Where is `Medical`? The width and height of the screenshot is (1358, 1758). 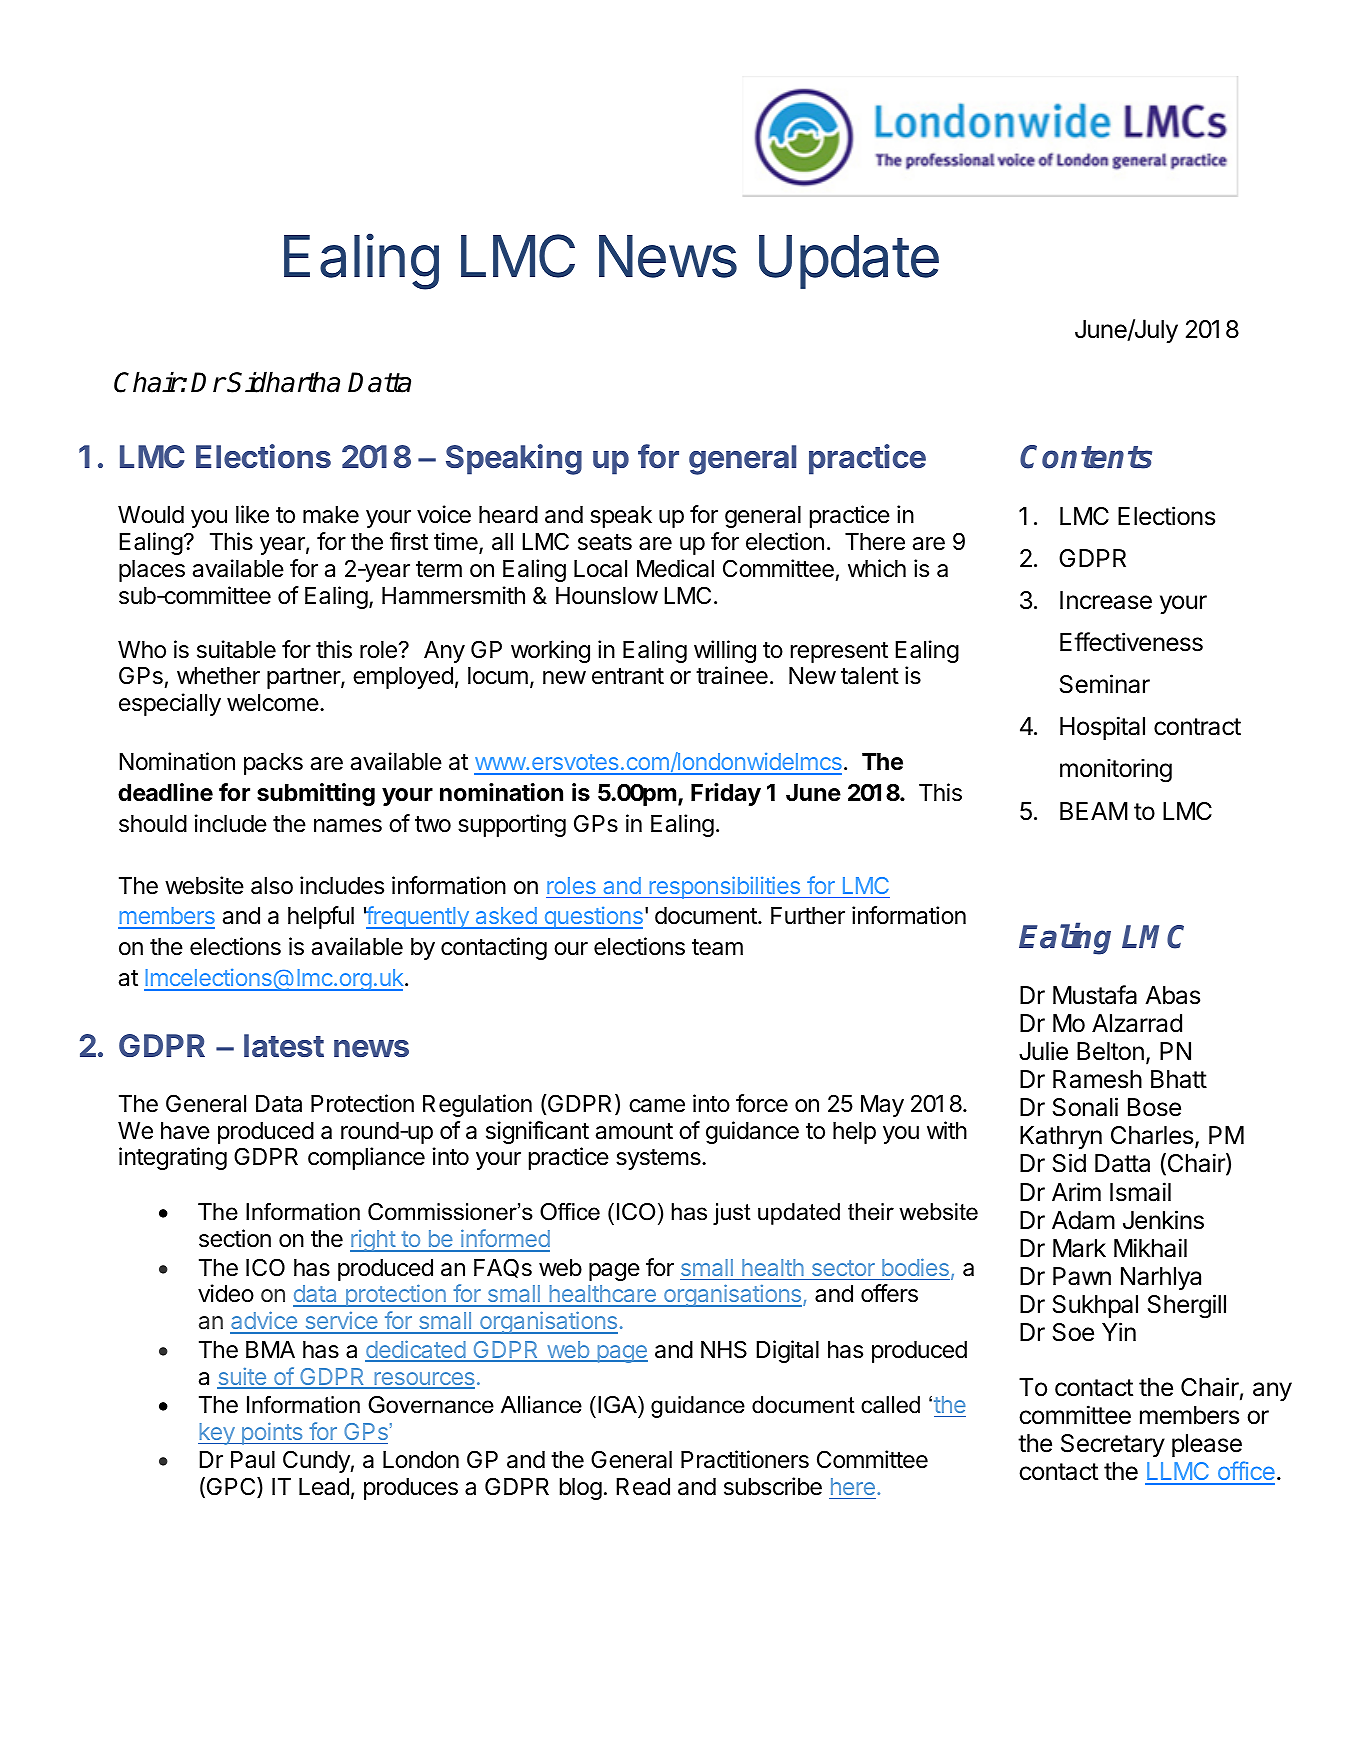 Medical is located at coordinates (675, 568).
